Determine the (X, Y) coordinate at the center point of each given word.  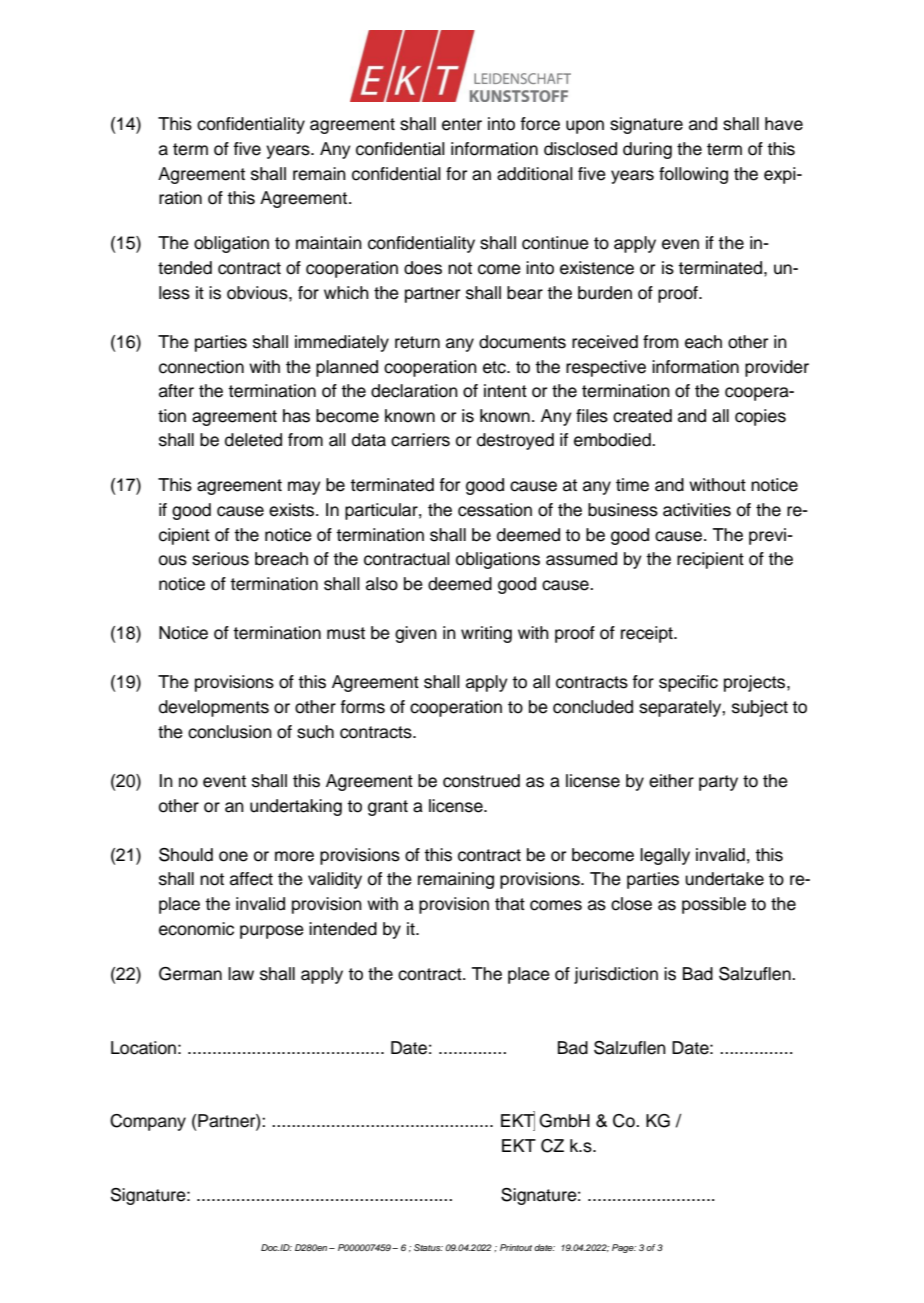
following (693, 175)
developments (214, 708)
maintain (329, 243)
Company (148, 1122)
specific (688, 683)
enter (462, 124)
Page (624, 1248)
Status (428, 1247)
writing (486, 634)
